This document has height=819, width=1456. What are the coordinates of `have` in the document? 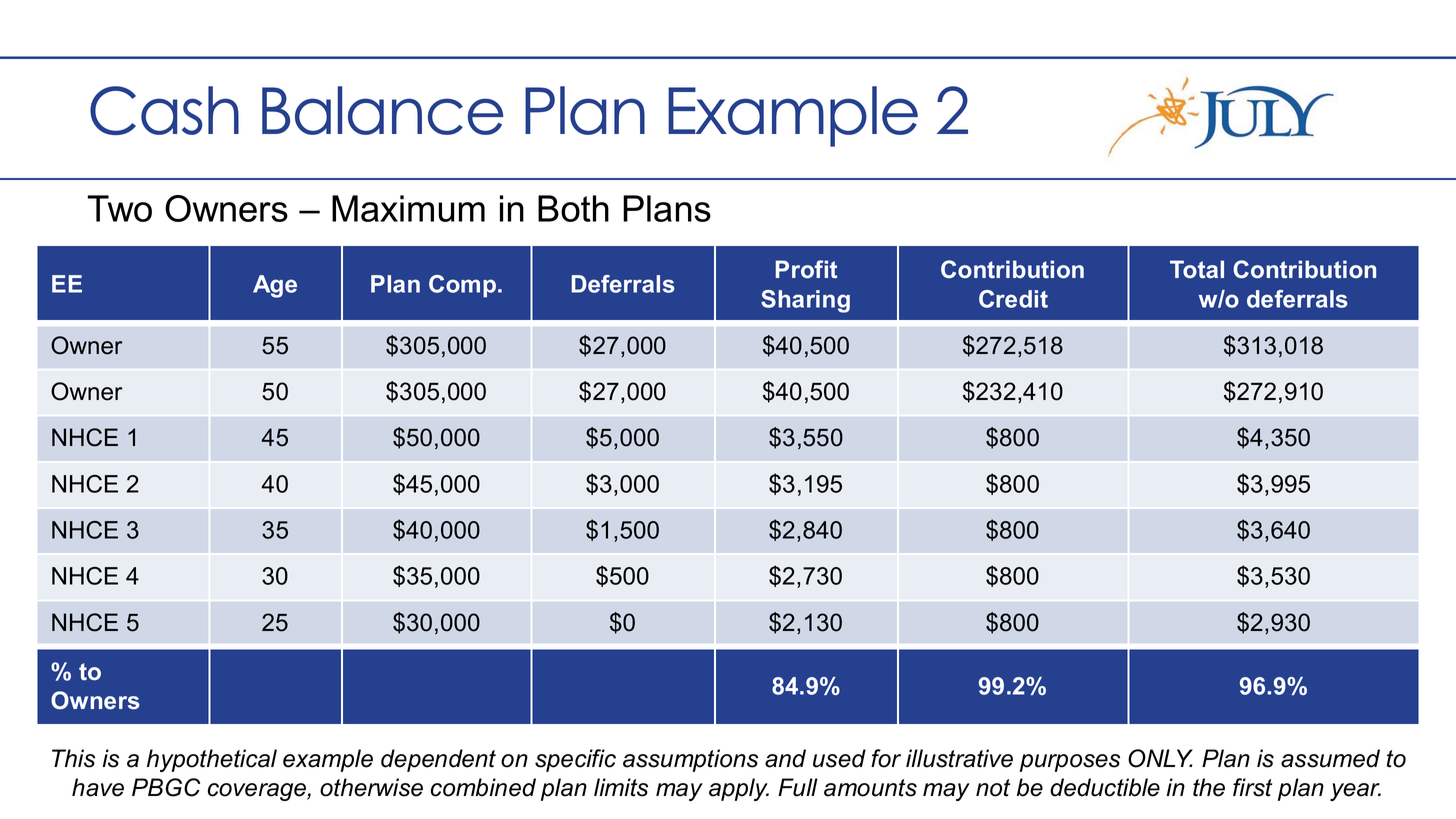 It's located at (98, 787).
